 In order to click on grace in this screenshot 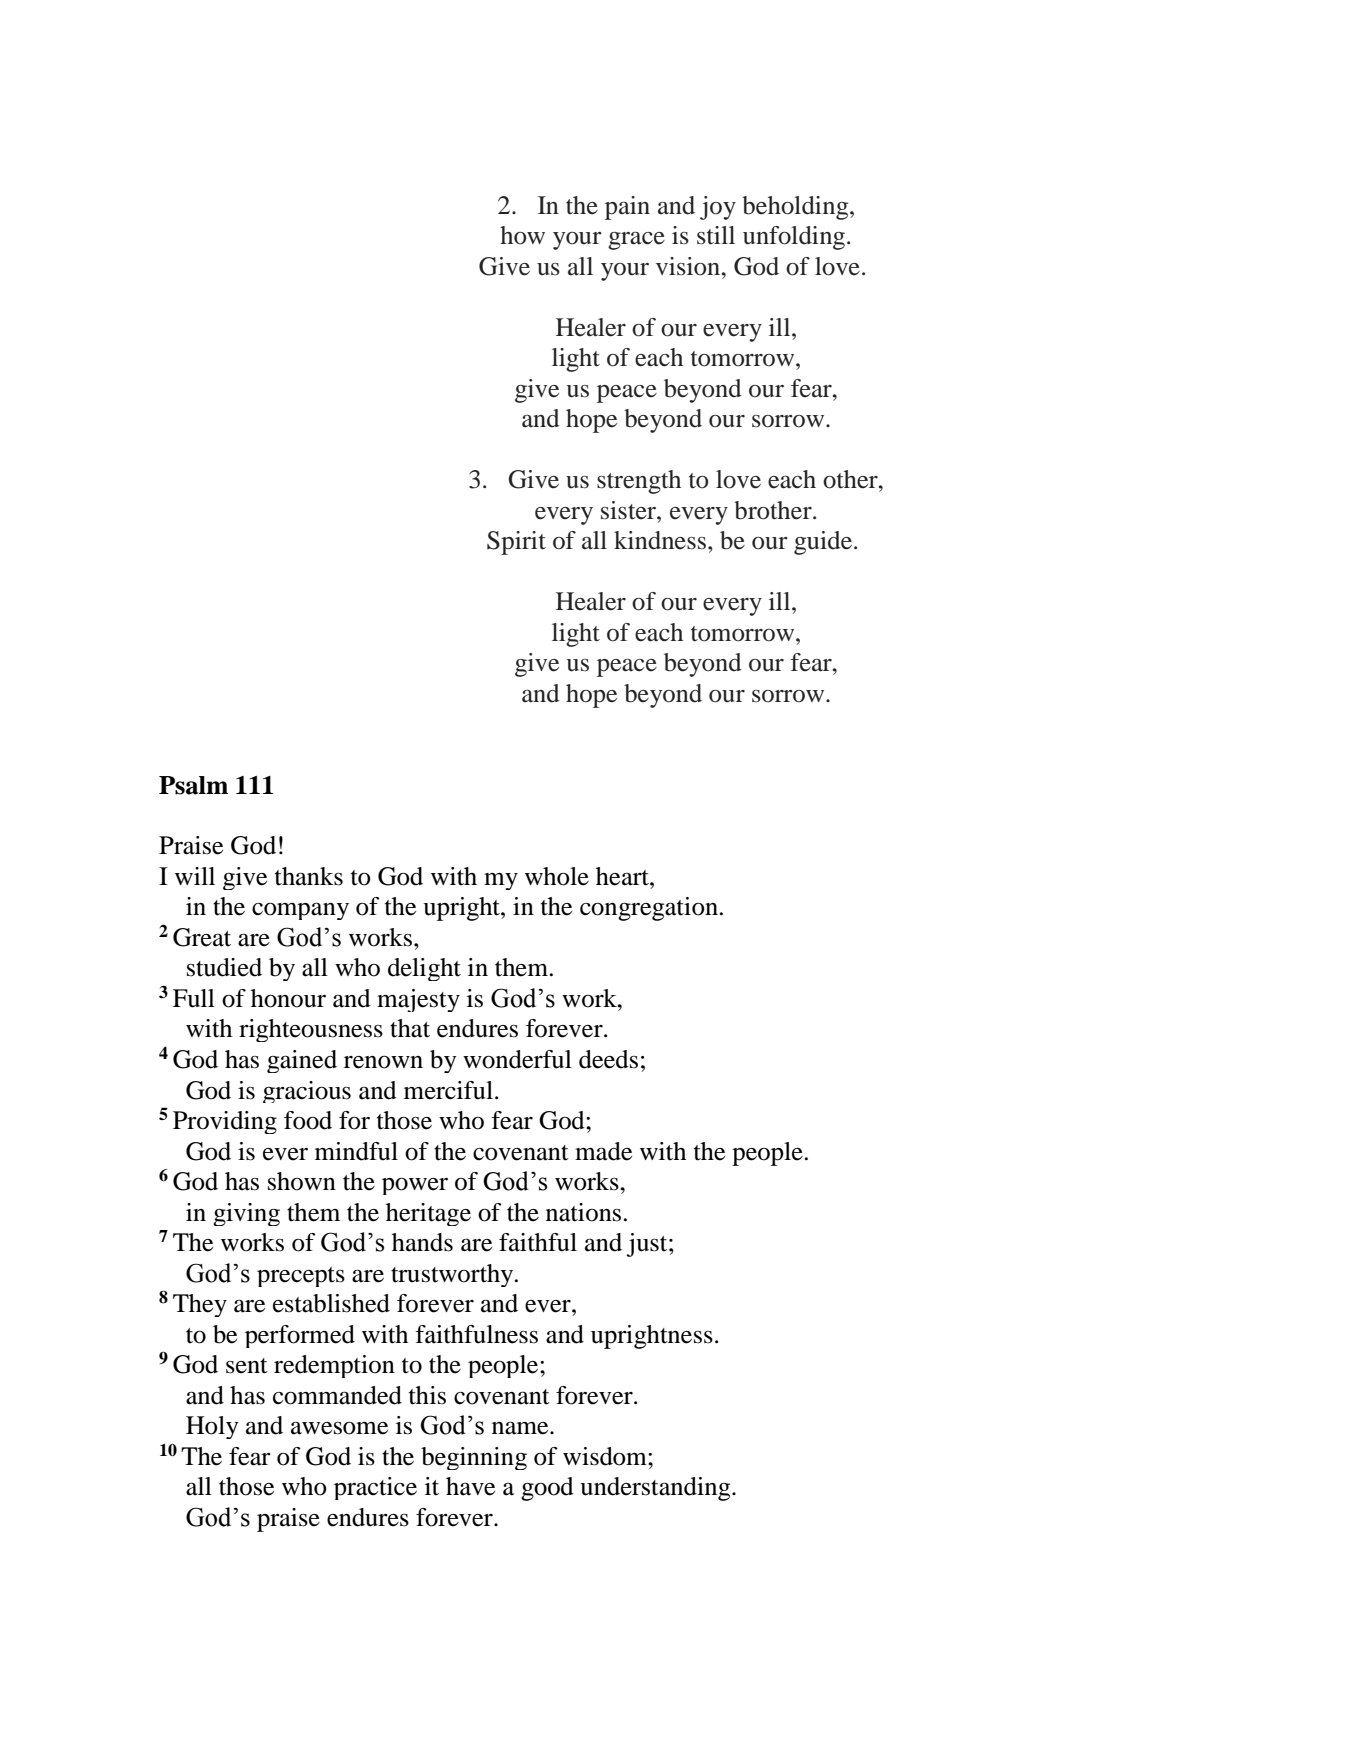, I will do `click(636, 241)`.
